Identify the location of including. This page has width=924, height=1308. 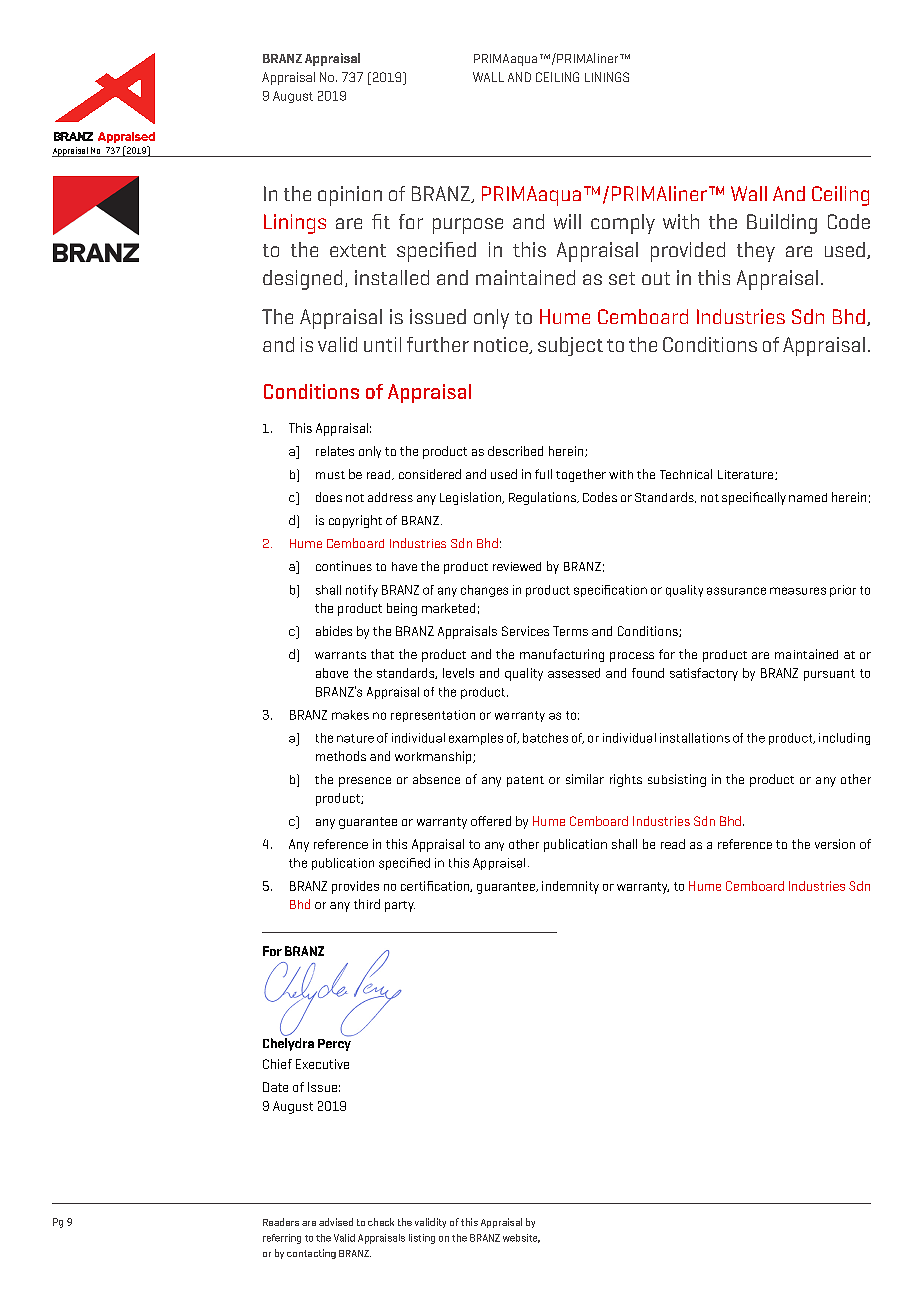
(844, 739).
